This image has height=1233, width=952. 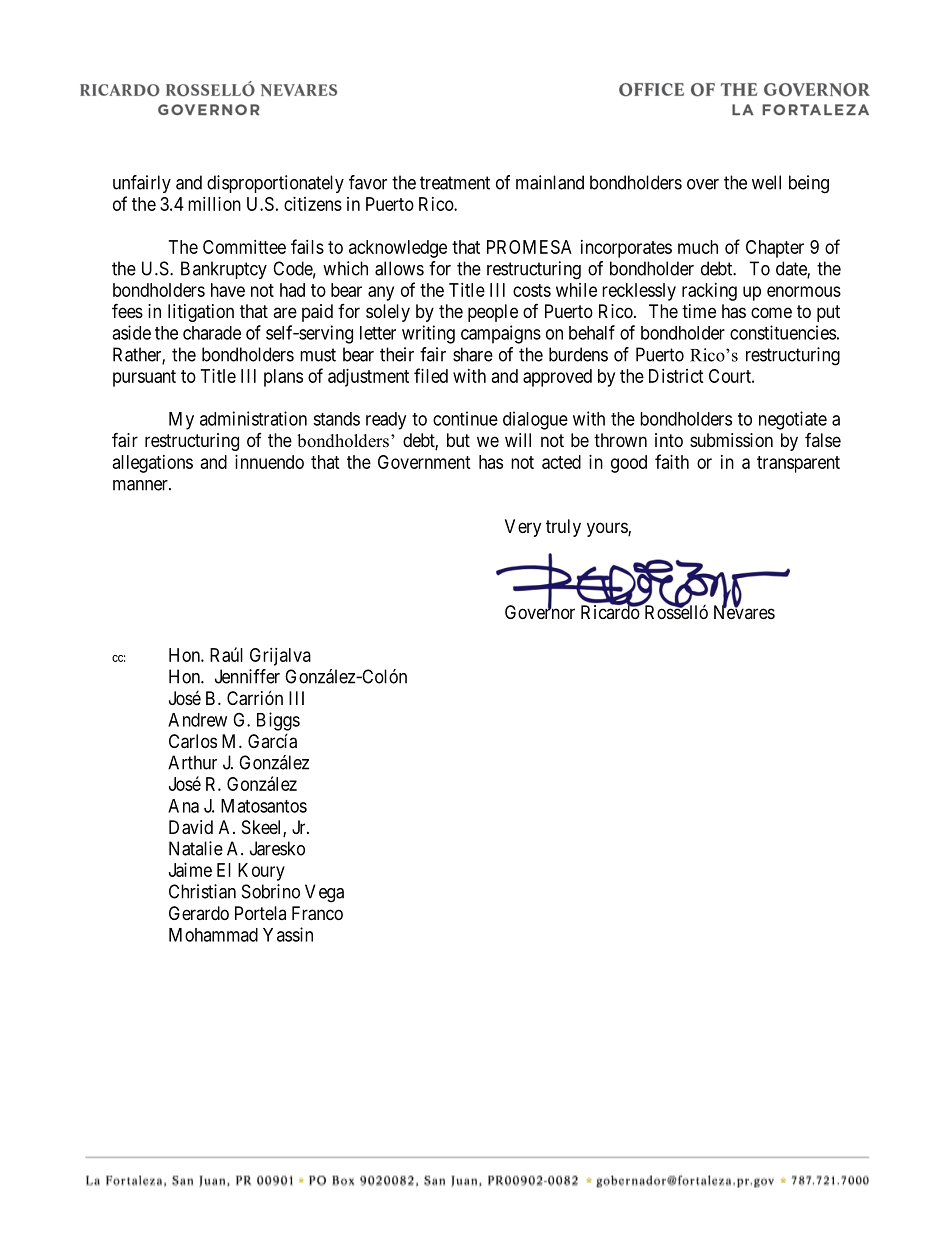 I want to click on yours, so click(x=608, y=529).
